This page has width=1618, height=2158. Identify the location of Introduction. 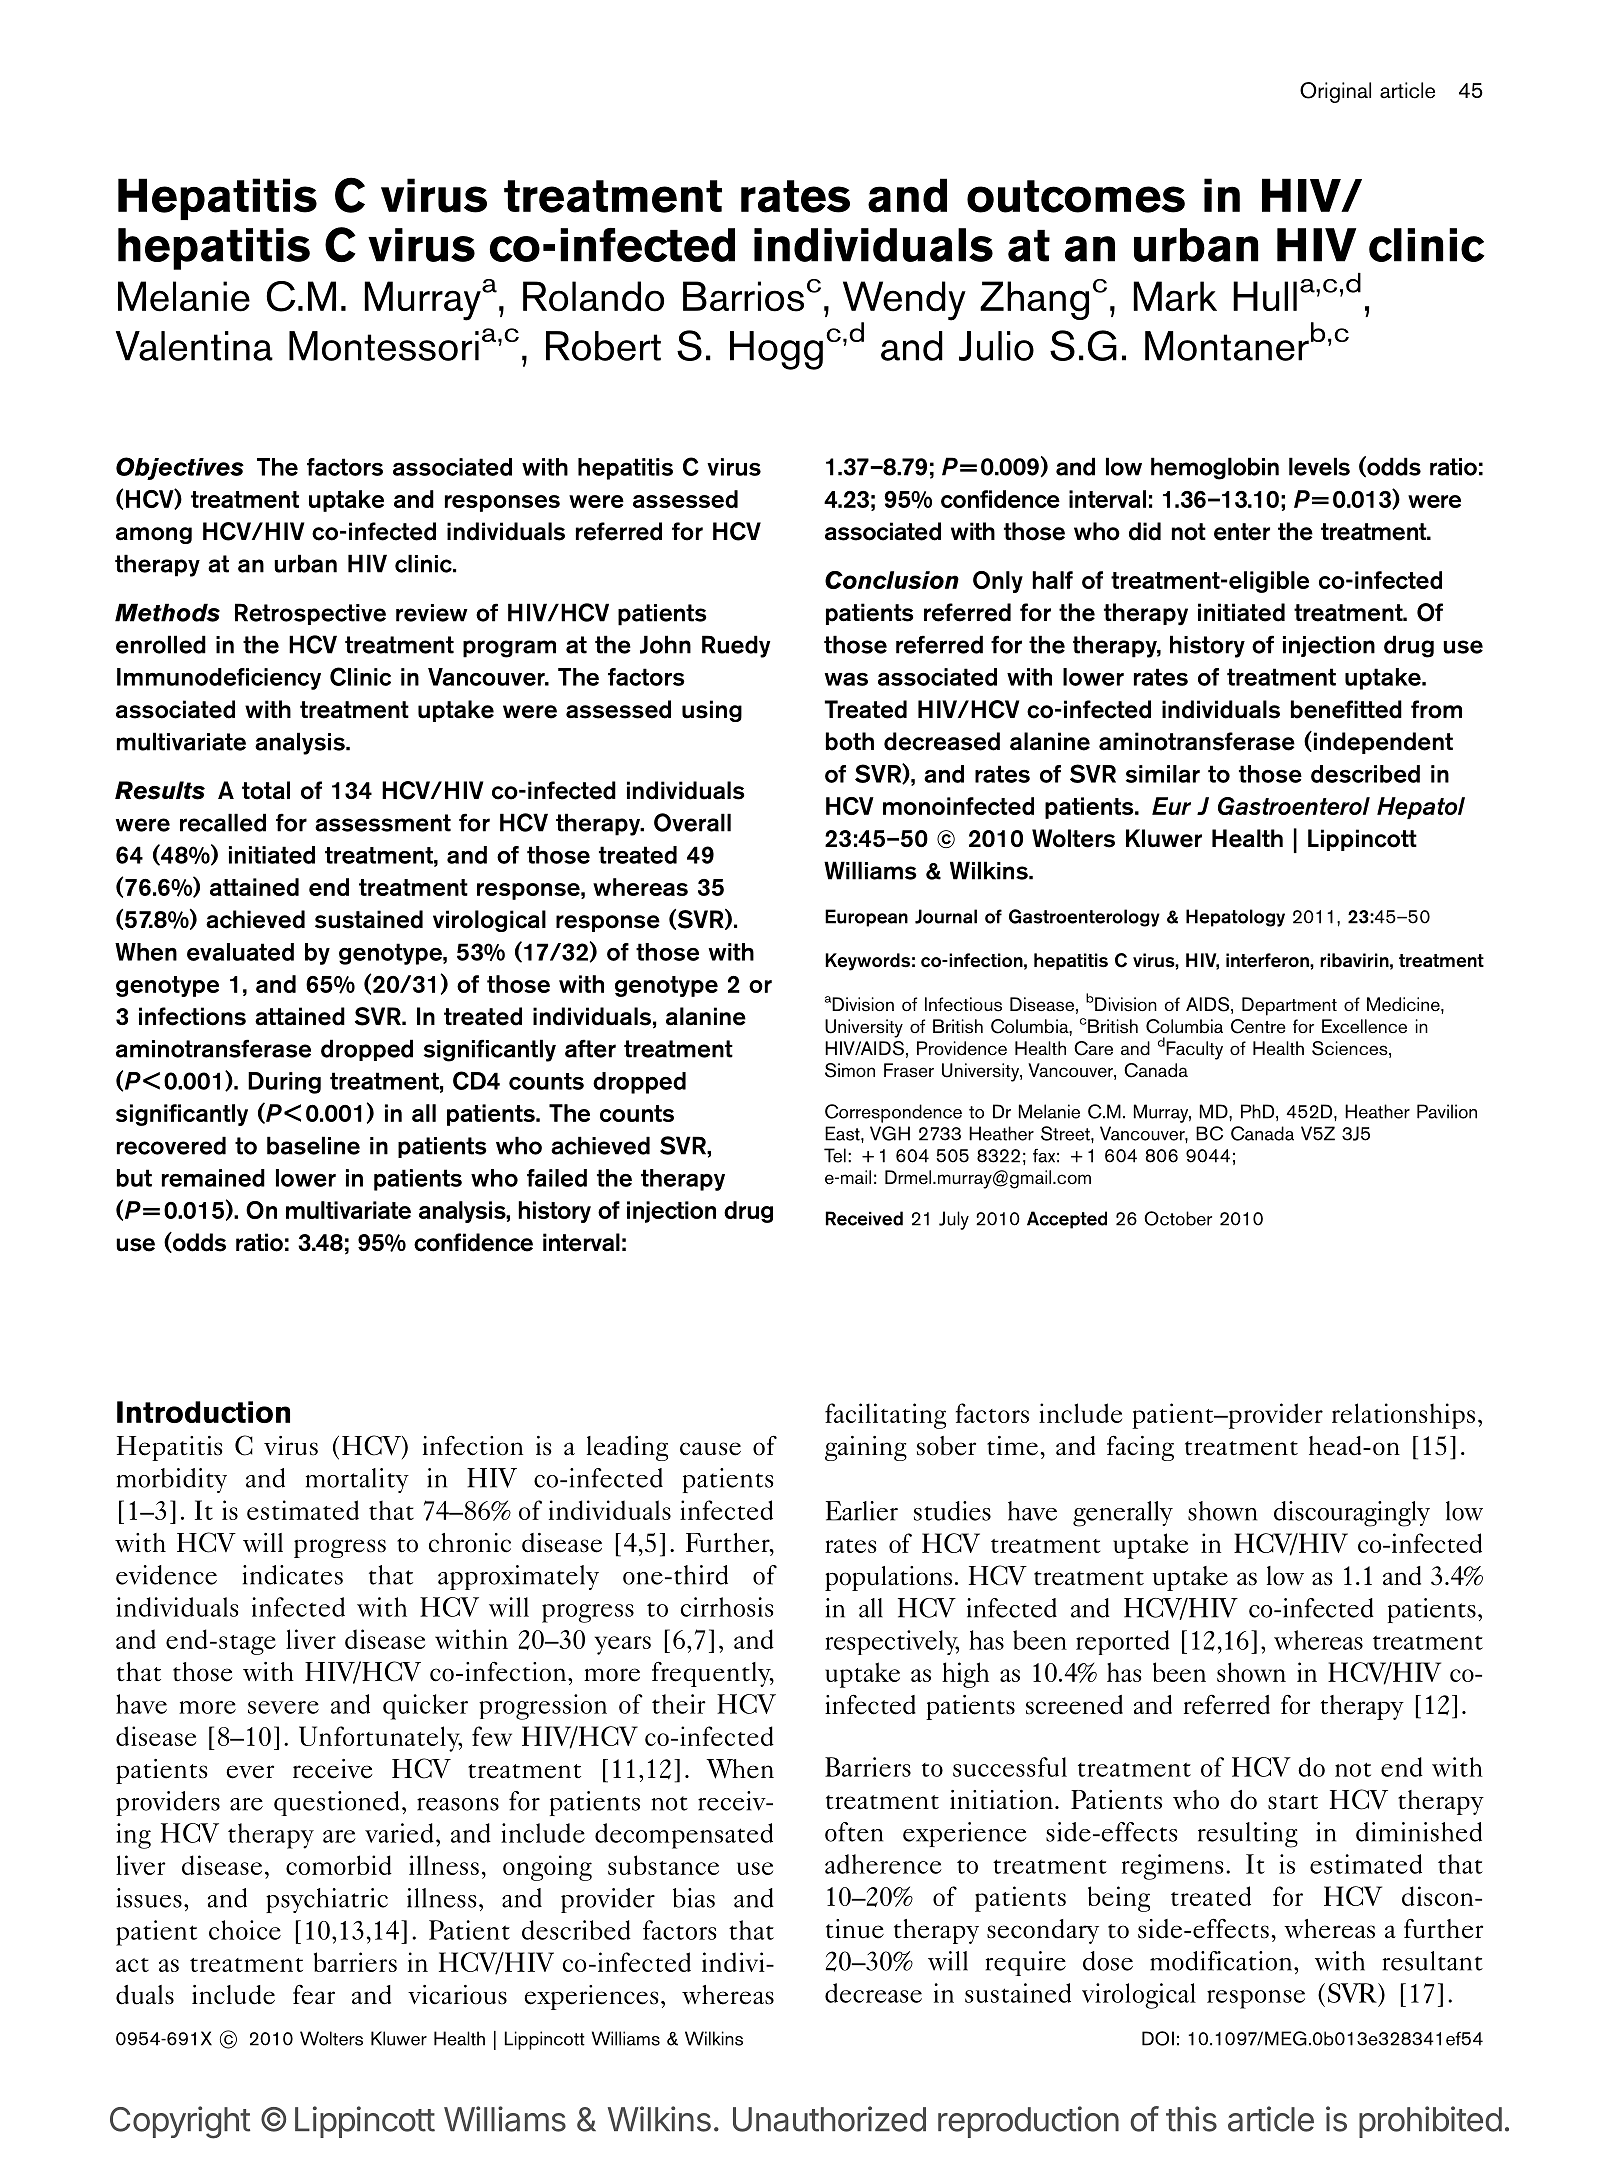
(203, 1412).
